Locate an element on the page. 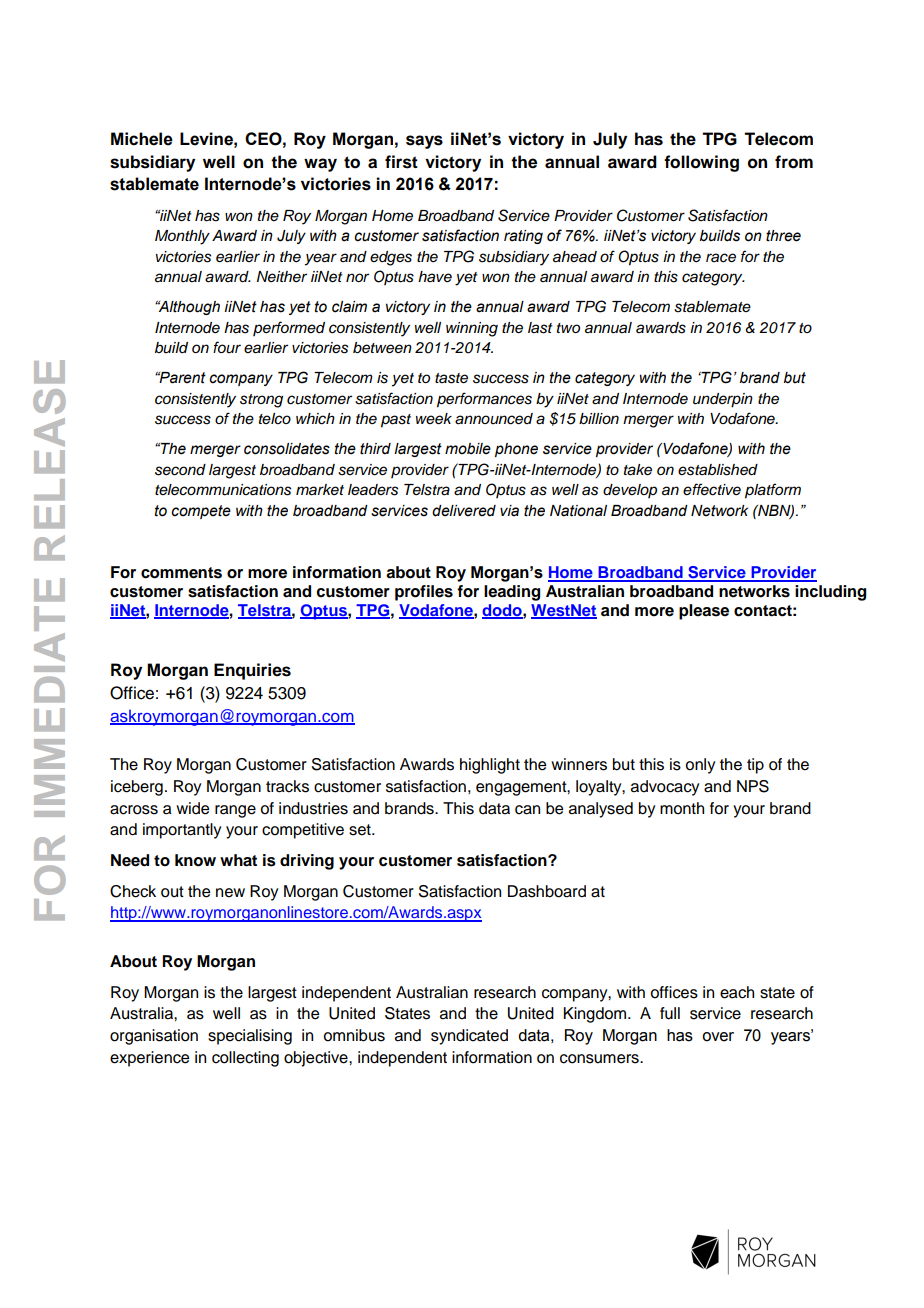  syndicated is located at coordinates (469, 1037).
